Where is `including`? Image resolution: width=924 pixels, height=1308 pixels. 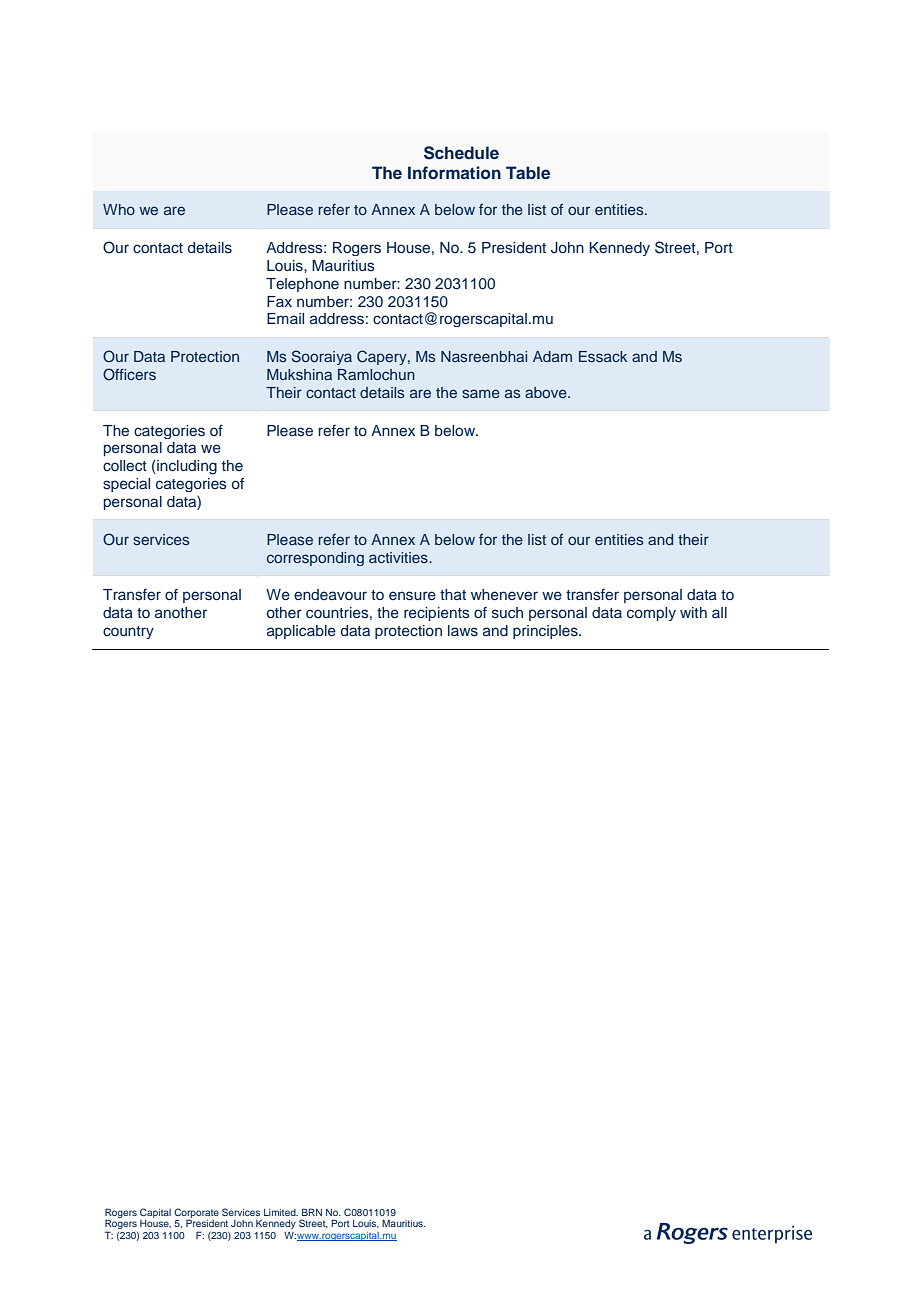 including is located at coordinates (186, 467).
